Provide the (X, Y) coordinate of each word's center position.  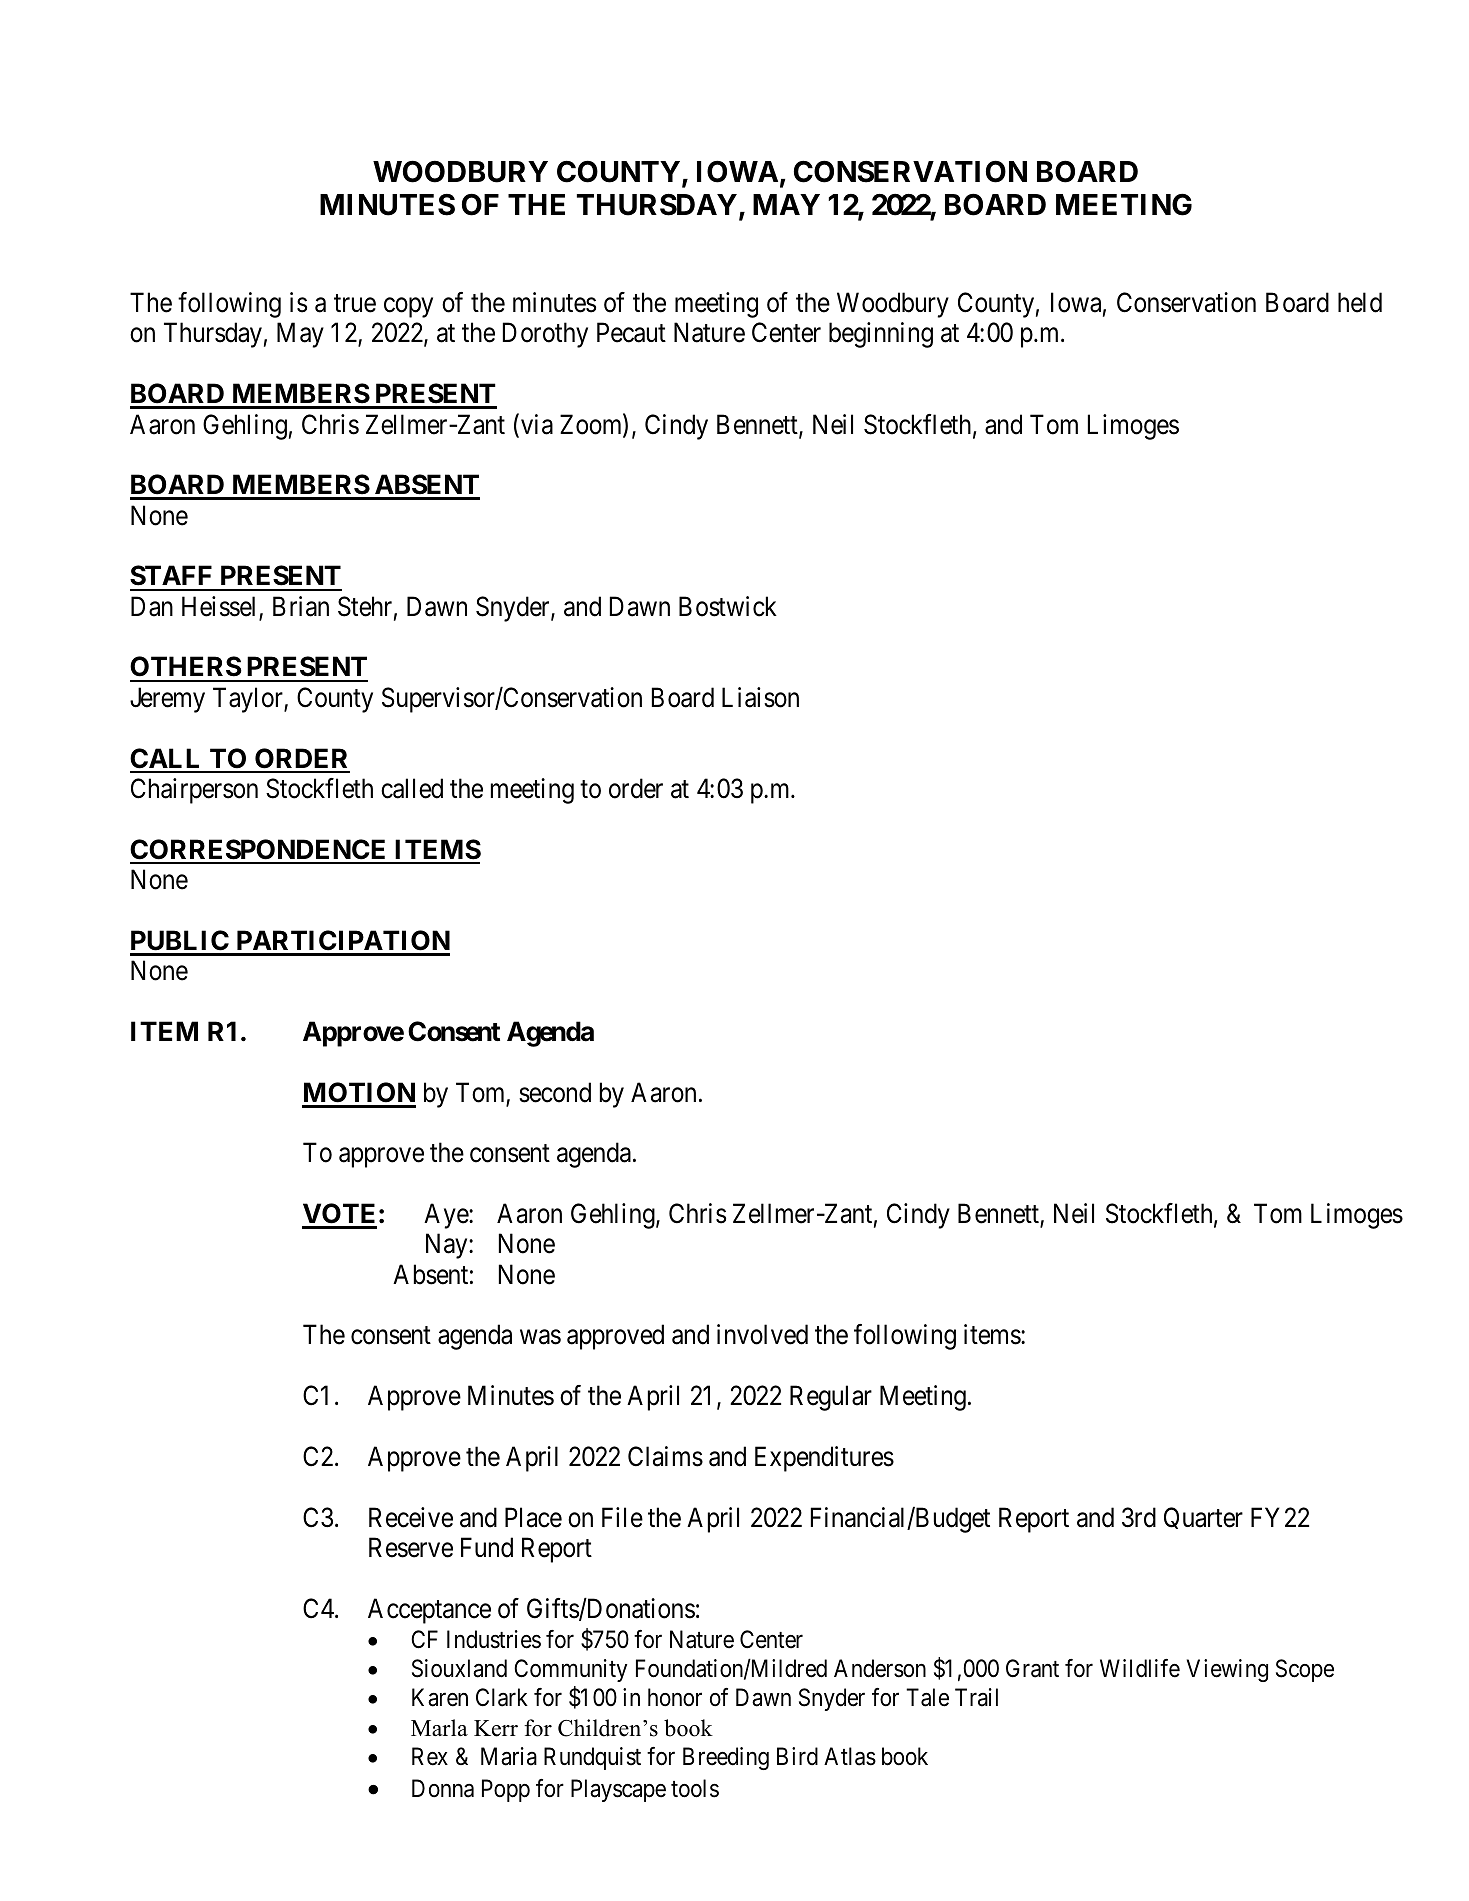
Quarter (1203, 1518)
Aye (447, 1216)
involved (762, 1334)
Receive (411, 1517)
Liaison (760, 697)
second (555, 1092)
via (537, 424)
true (355, 304)
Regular (831, 1398)
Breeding (726, 1758)
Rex (430, 1756)
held (1360, 302)
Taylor (249, 700)
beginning (881, 335)
